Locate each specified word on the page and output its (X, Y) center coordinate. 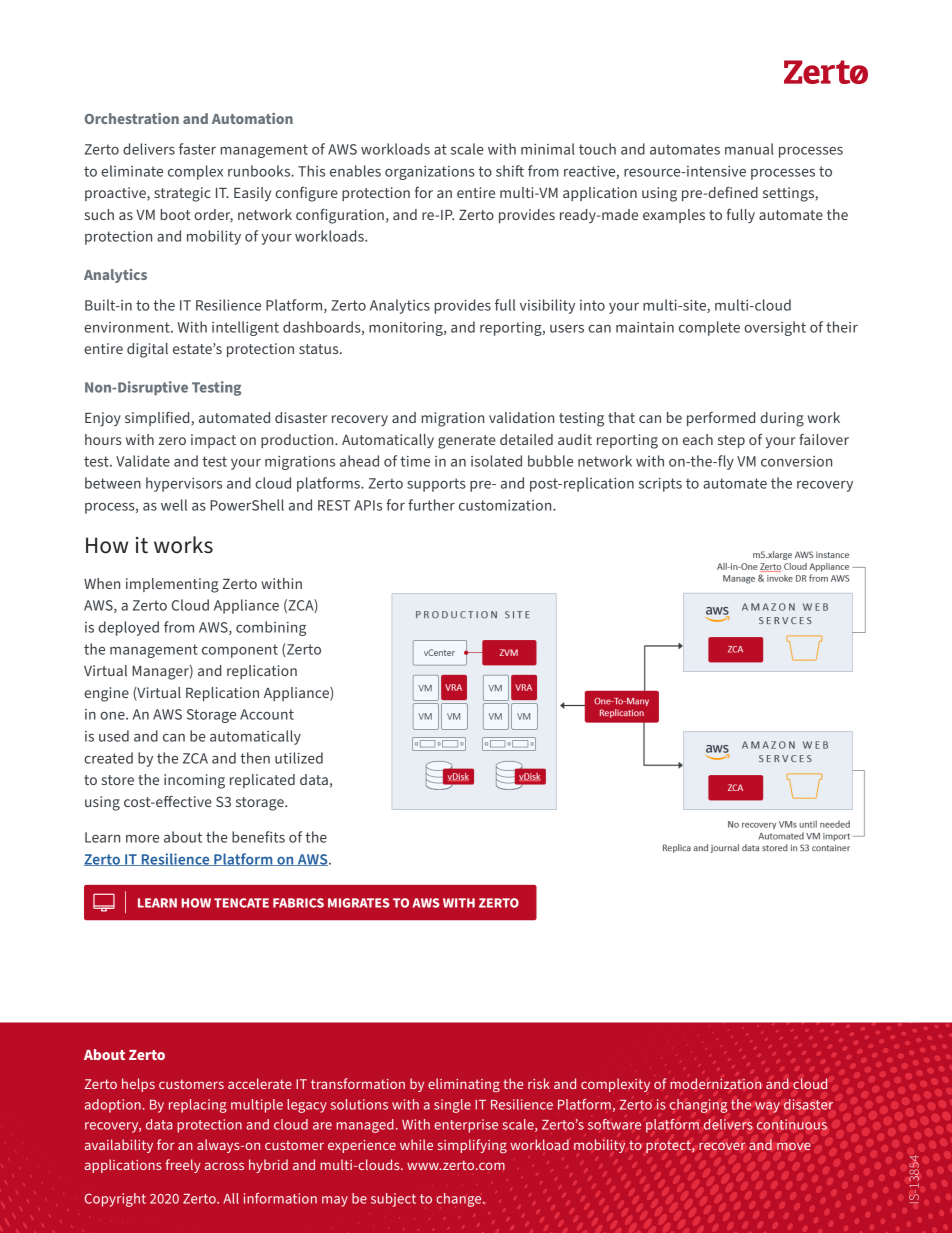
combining (271, 628)
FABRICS (298, 903)
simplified (158, 419)
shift (510, 171)
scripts (660, 485)
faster (197, 149)
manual (749, 149)
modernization (716, 1084)
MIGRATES (359, 903)
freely (183, 1166)
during (782, 419)
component (240, 651)
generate (467, 442)
